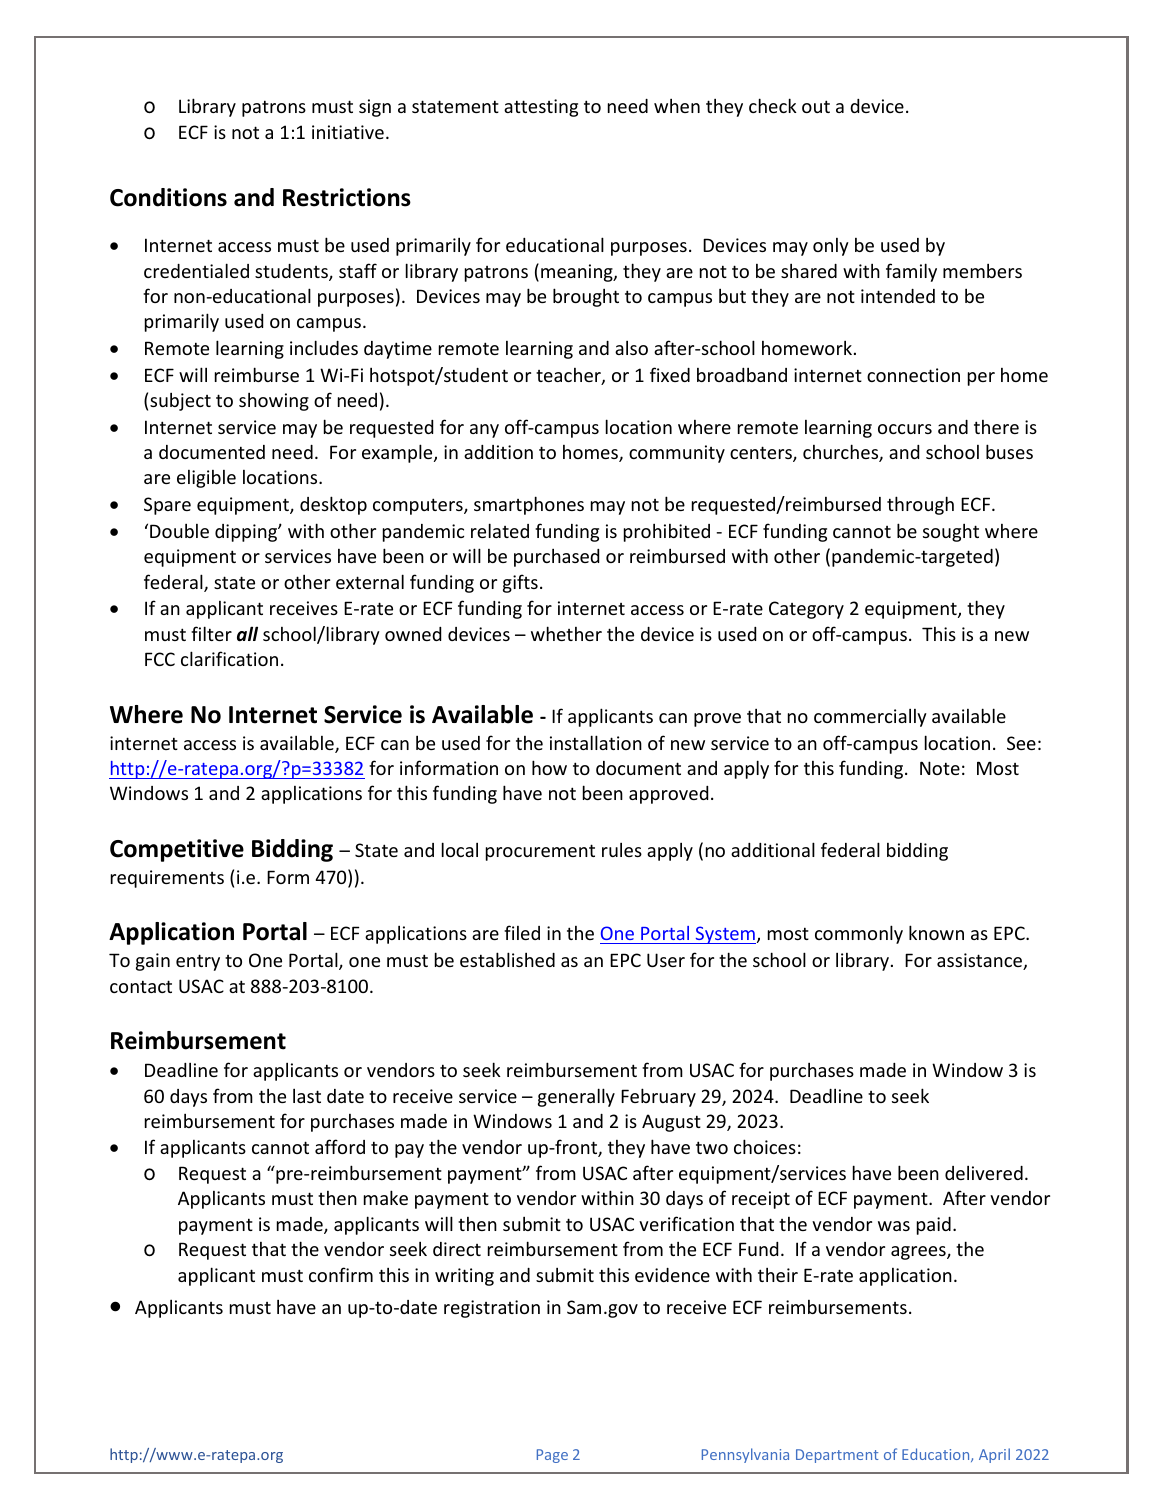 The width and height of the page is (1161, 1502). I want to click on installation, so click(596, 742).
